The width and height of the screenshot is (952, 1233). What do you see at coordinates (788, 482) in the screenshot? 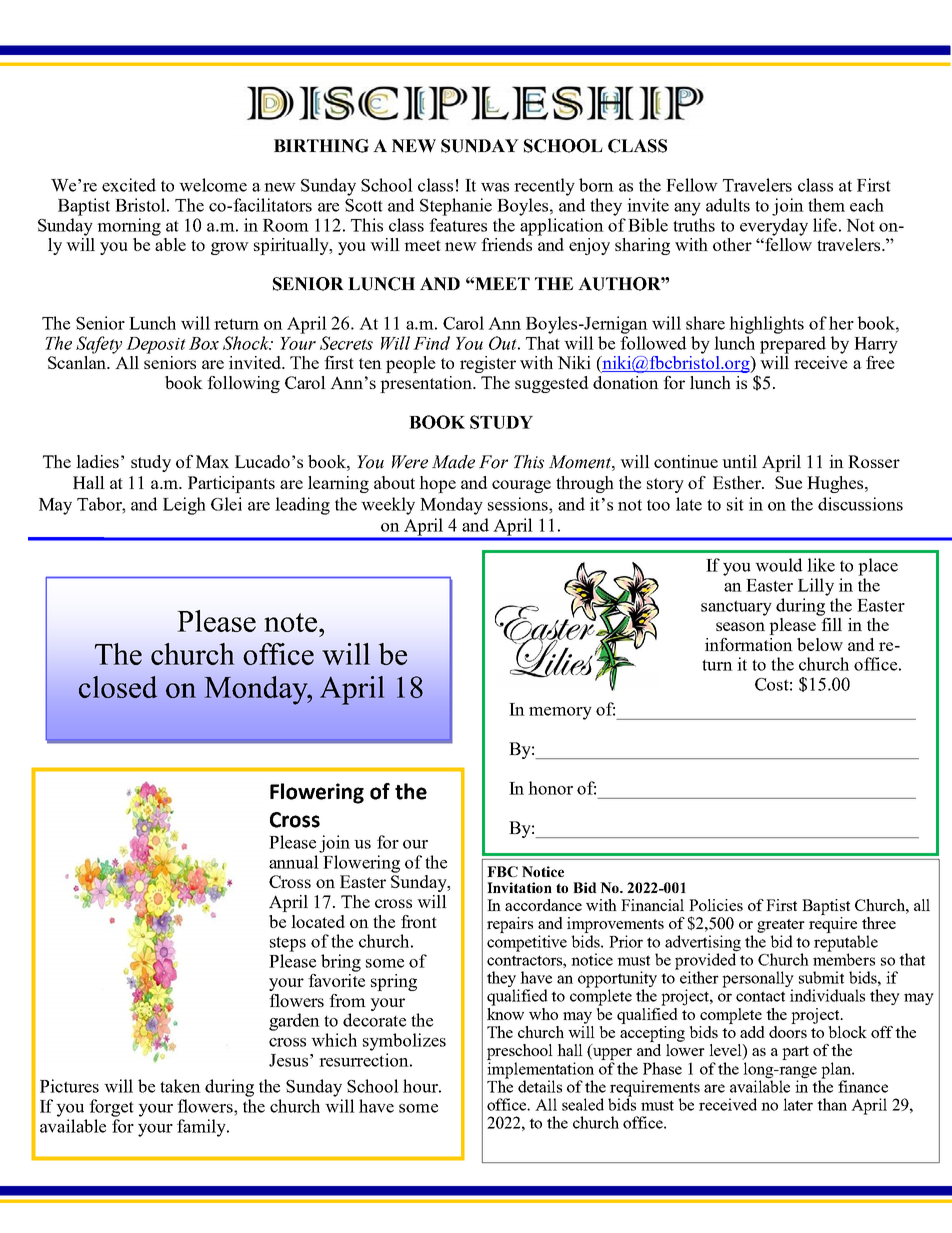
I see `Sue` at bounding box center [788, 482].
